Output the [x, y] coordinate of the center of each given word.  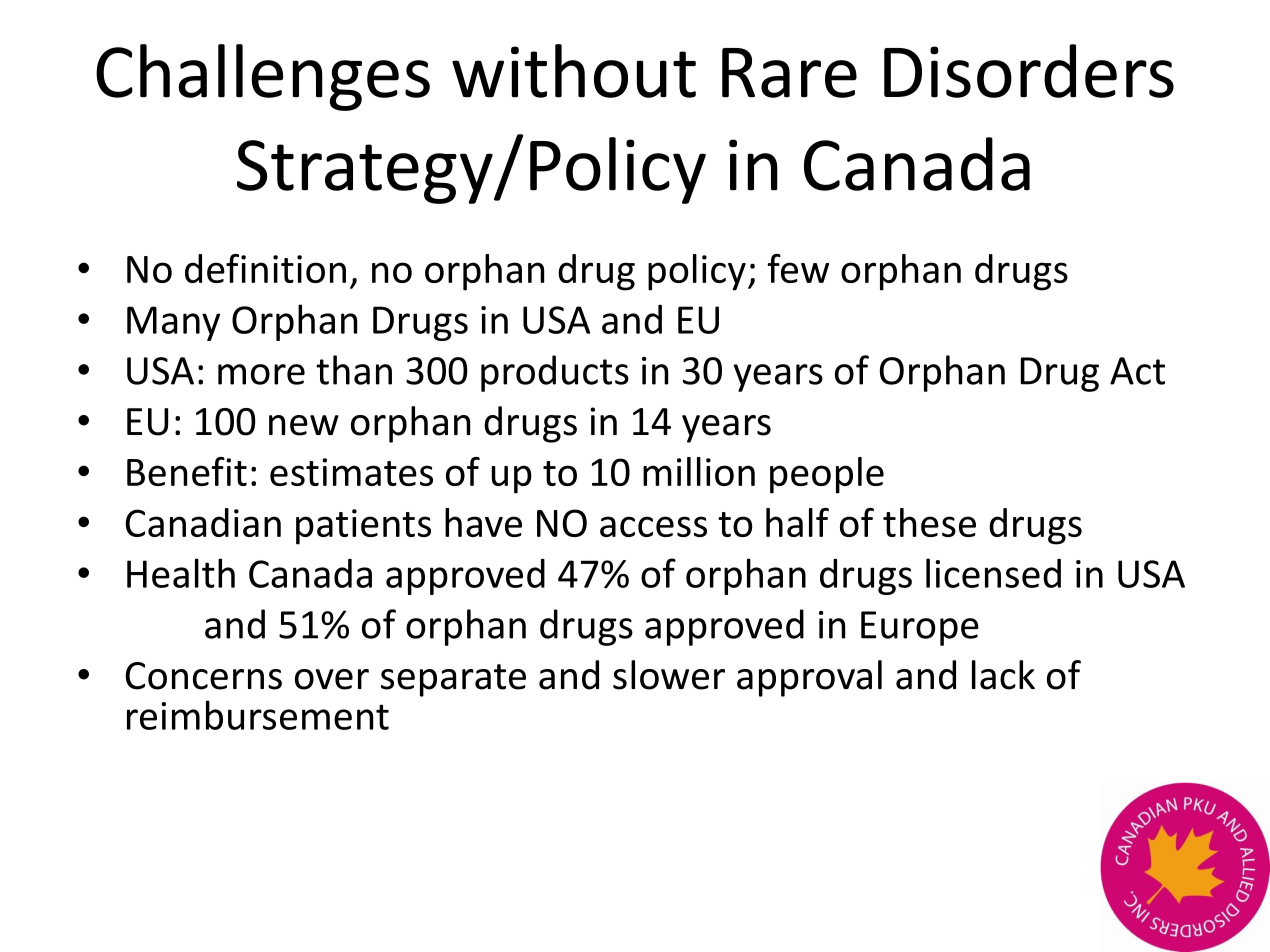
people [827, 475]
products [555, 373]
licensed [993, 573]
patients [363, 527]
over [332, 679]
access [653, 526]
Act [1137, 371]
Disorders [1029, 71]
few [798, 268]
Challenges [263, 77]
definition [265, 268]
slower [669, 675]
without [574, 71]
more [261, 374]
